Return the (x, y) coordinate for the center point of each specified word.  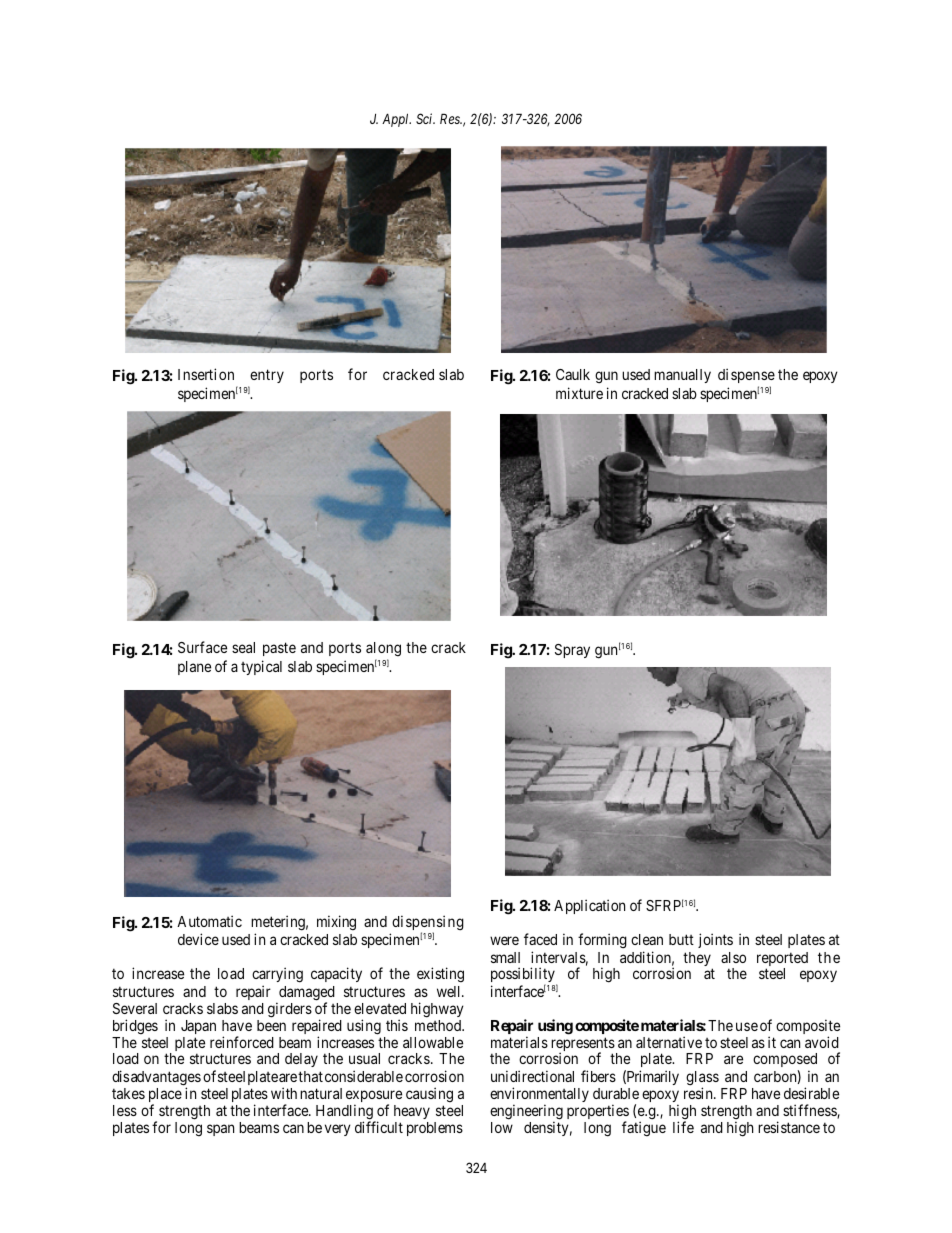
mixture (579, 393)
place (165, 1097)
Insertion (206, 374)
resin (699, 1093)
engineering (526, 1113)
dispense (746, 375)
